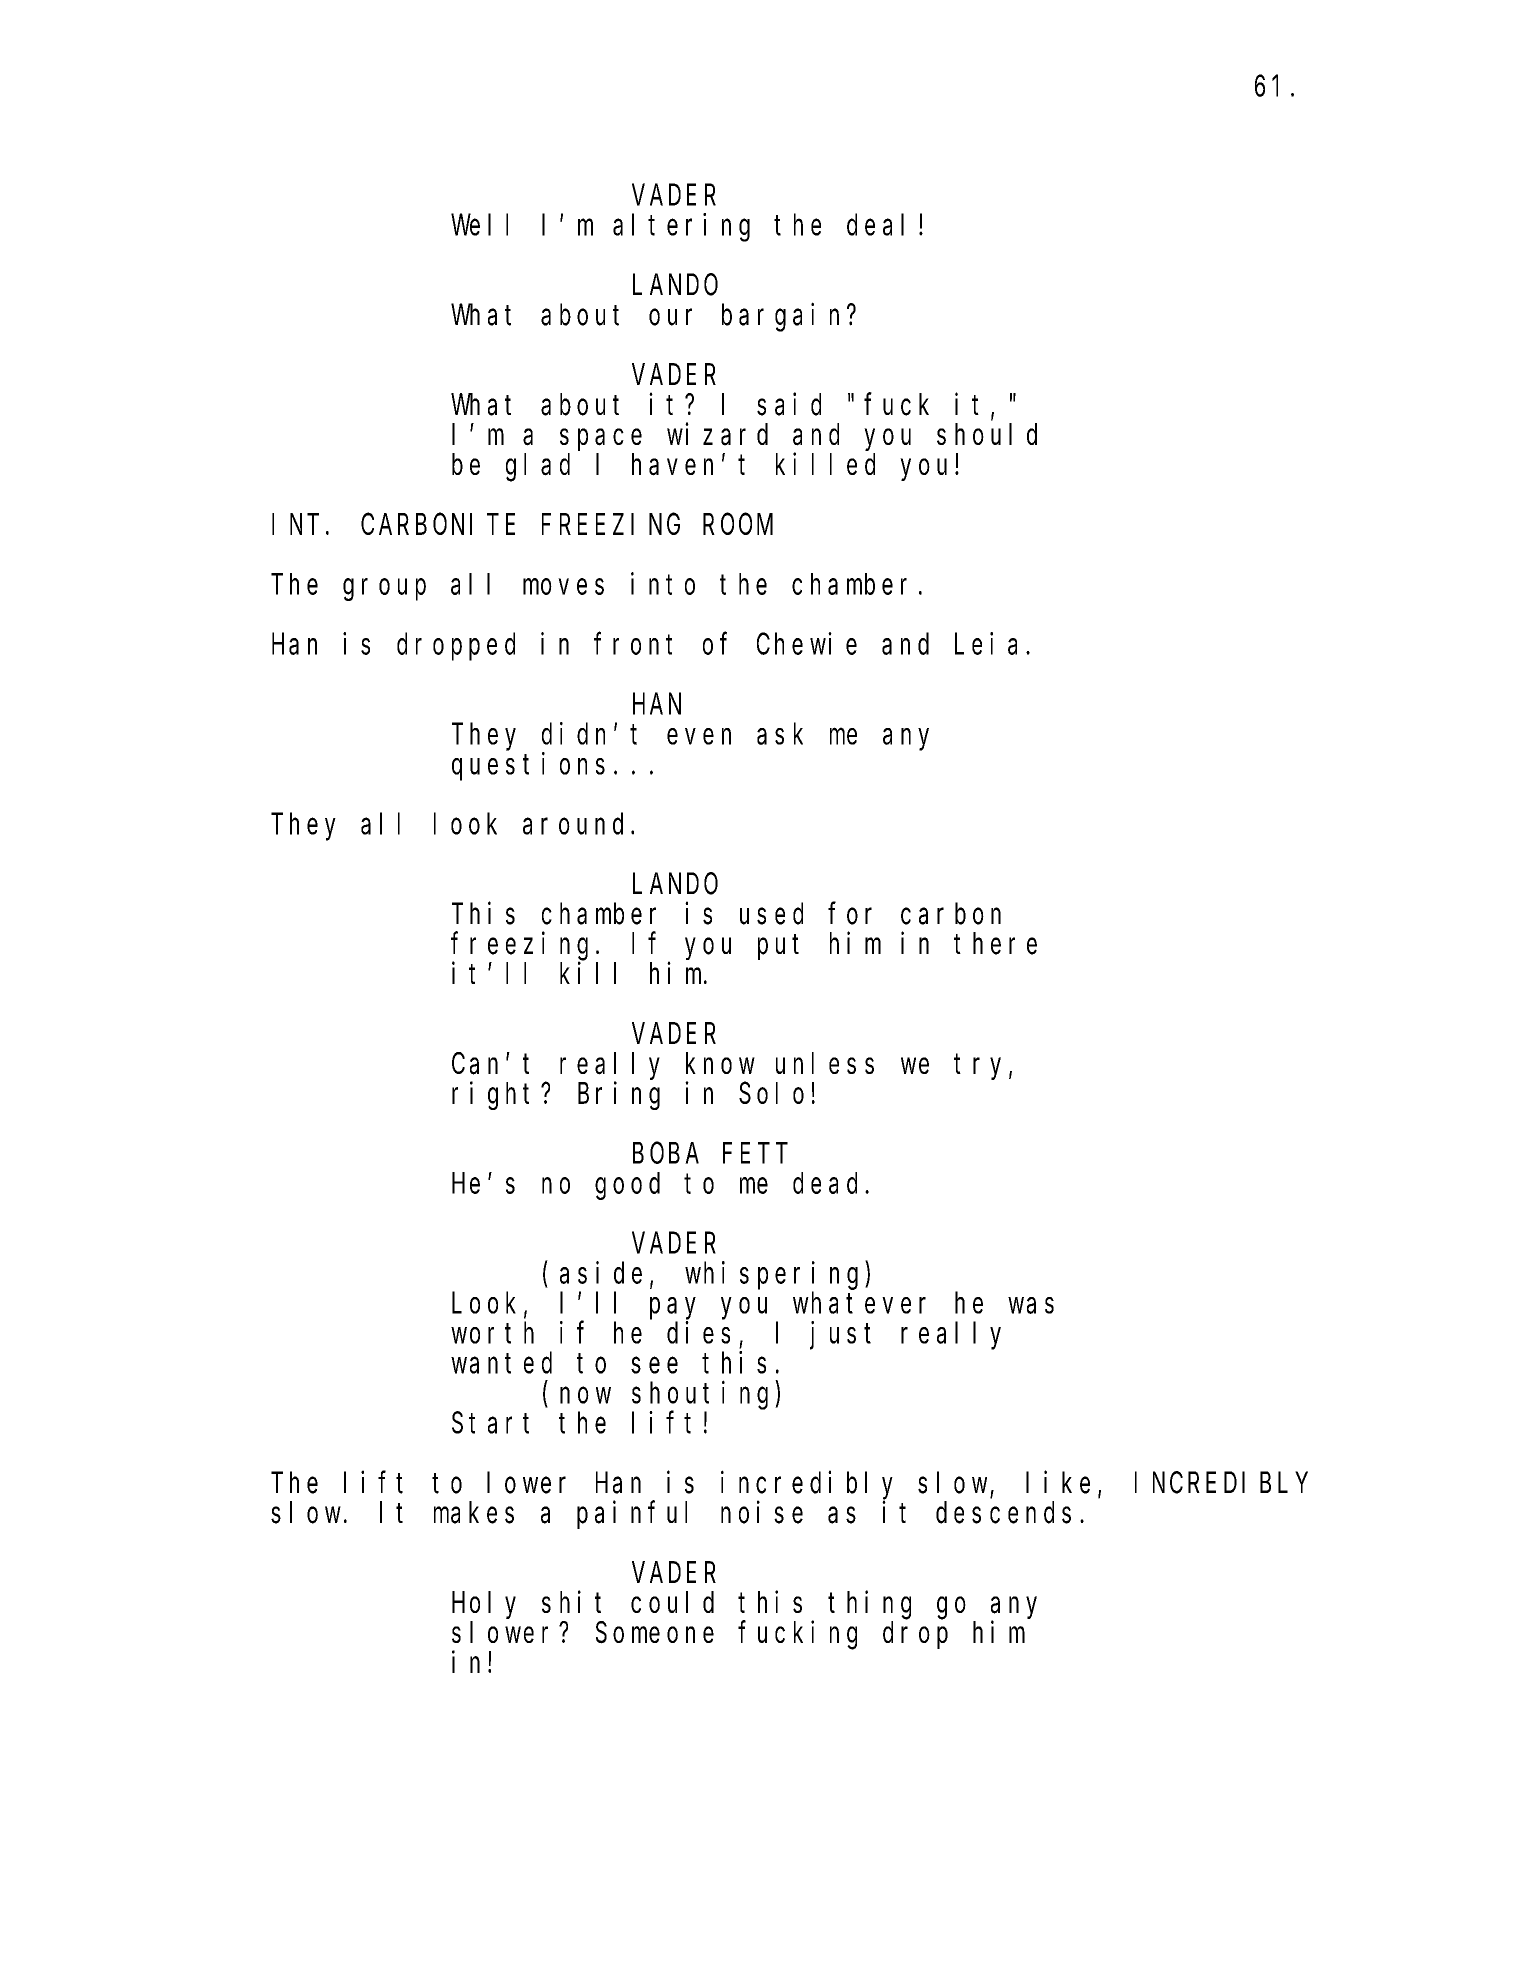 This image has width=1533, height=1984. I want to click on know, so click(720, 1063).
